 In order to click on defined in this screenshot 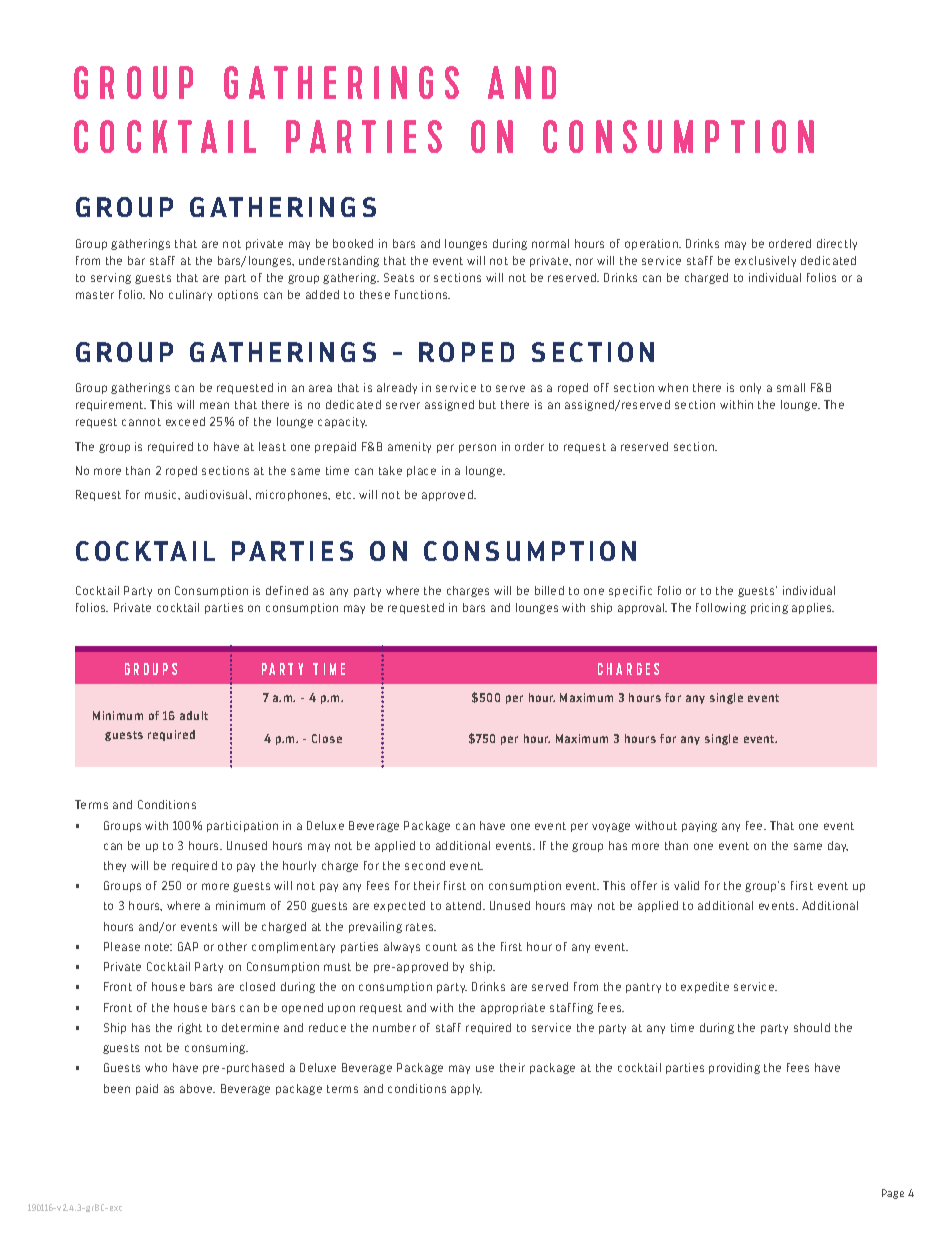, I will do `click(287, 590)`.
